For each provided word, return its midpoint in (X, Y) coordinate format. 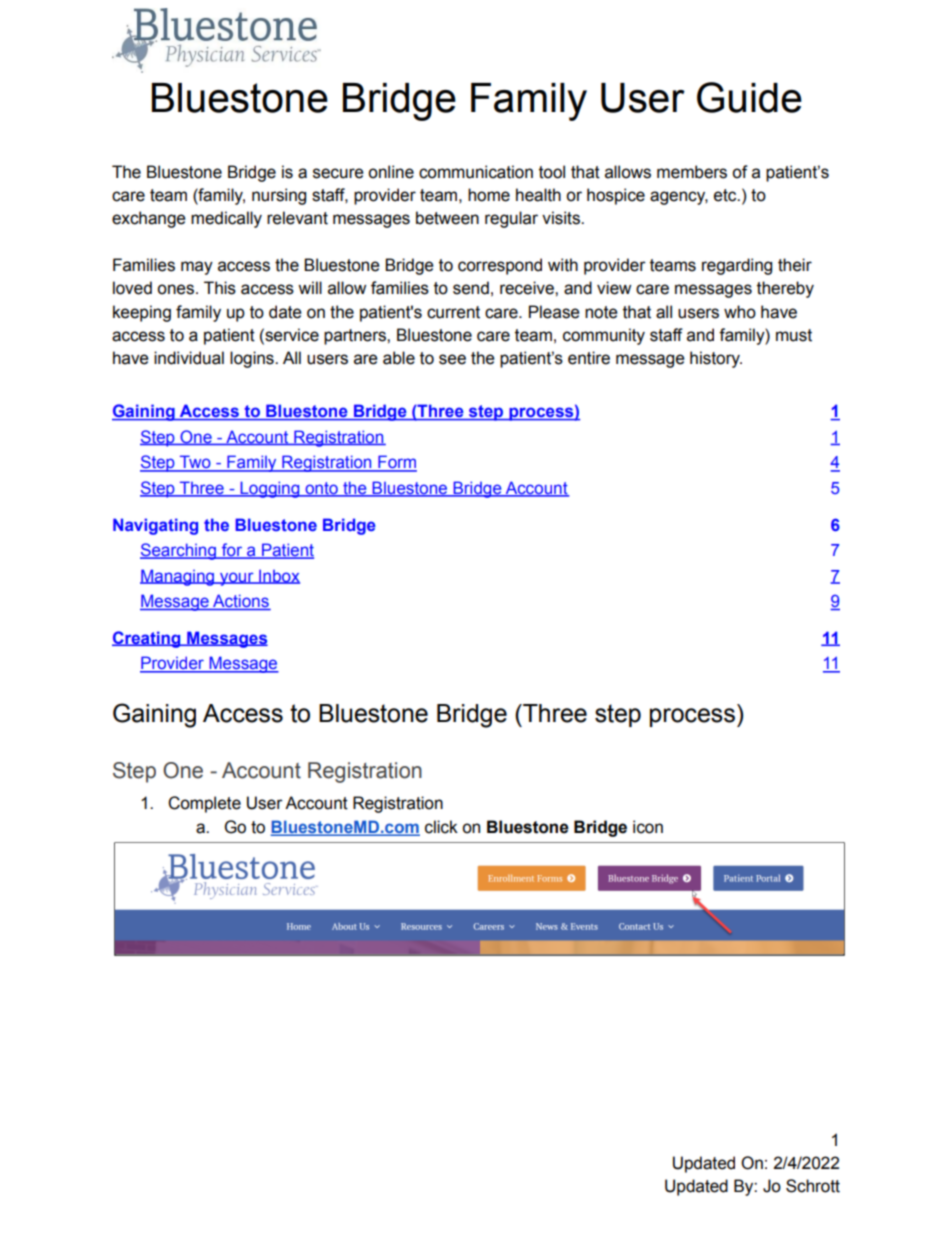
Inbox (278, 576)
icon (648, 827)
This (220, 288)
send (471, 288)
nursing (279, 196)
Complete (204, 804)
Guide (749, 97)
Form (396, 463)
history (716, 359)
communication (476, 172)
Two (195, 463)
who (740, 312)
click (441, 827)
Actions (241, 602)
